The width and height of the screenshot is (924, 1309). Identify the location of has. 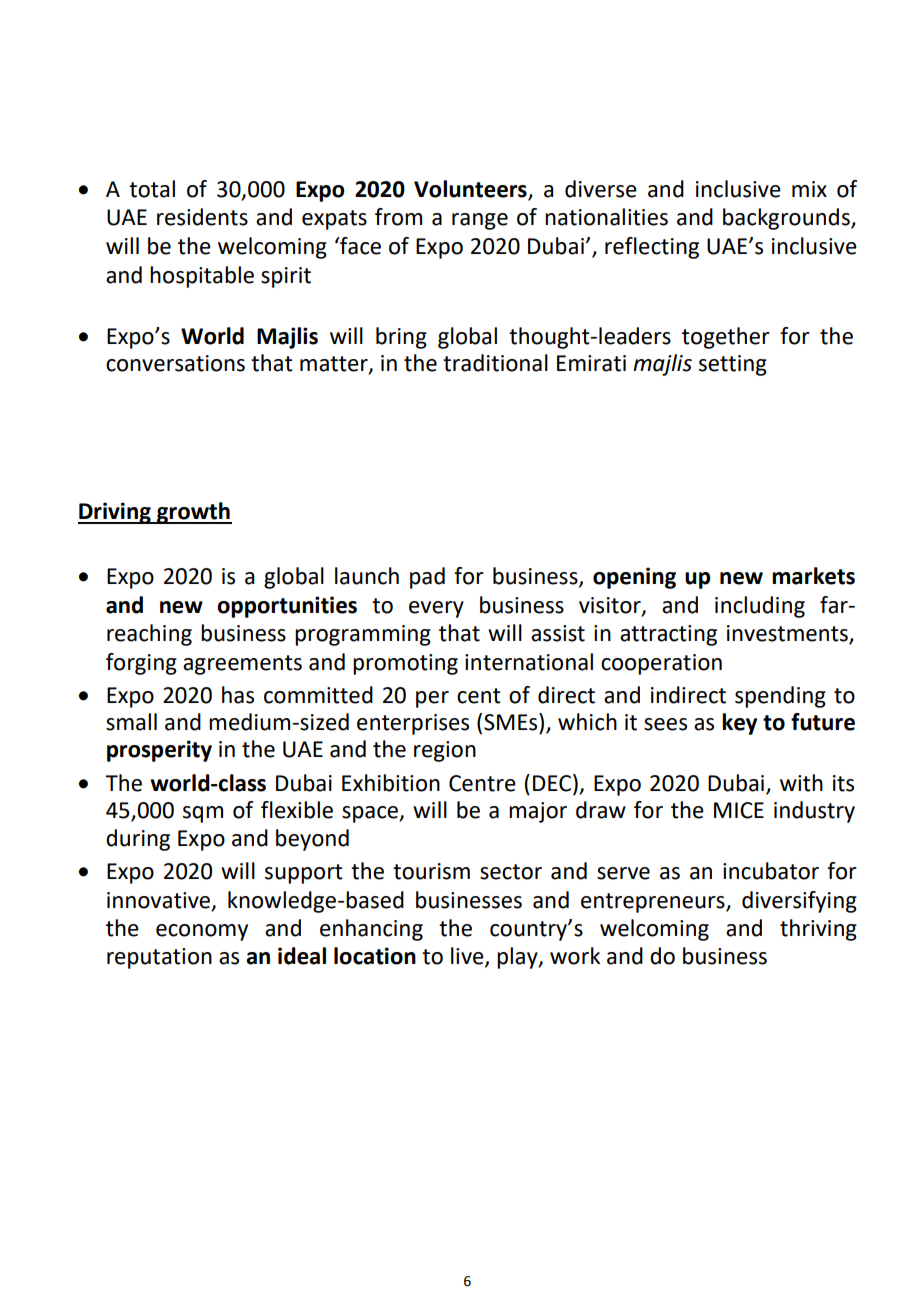
(238, 695).
